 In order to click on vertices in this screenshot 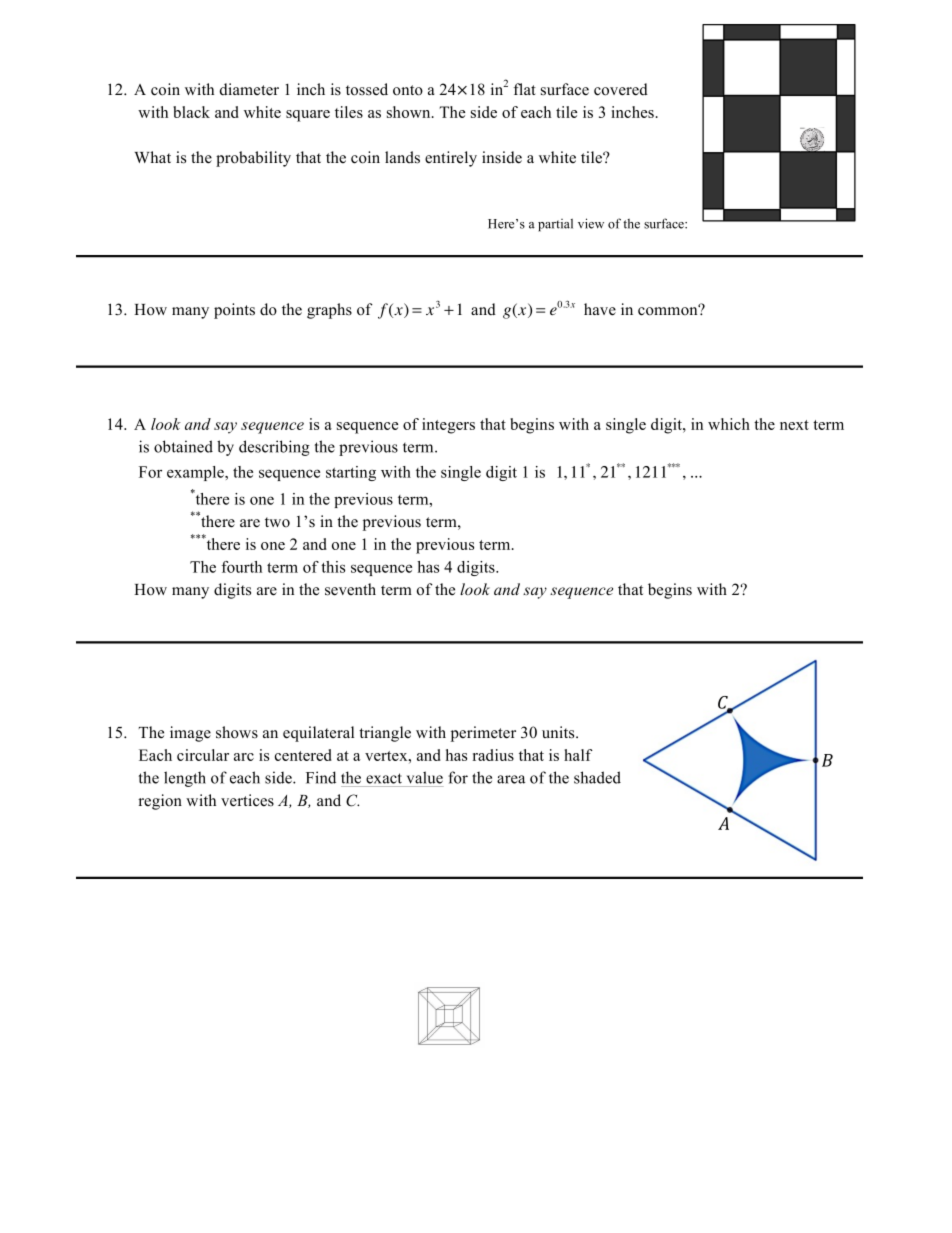, I will do `click(247, 800)`.
